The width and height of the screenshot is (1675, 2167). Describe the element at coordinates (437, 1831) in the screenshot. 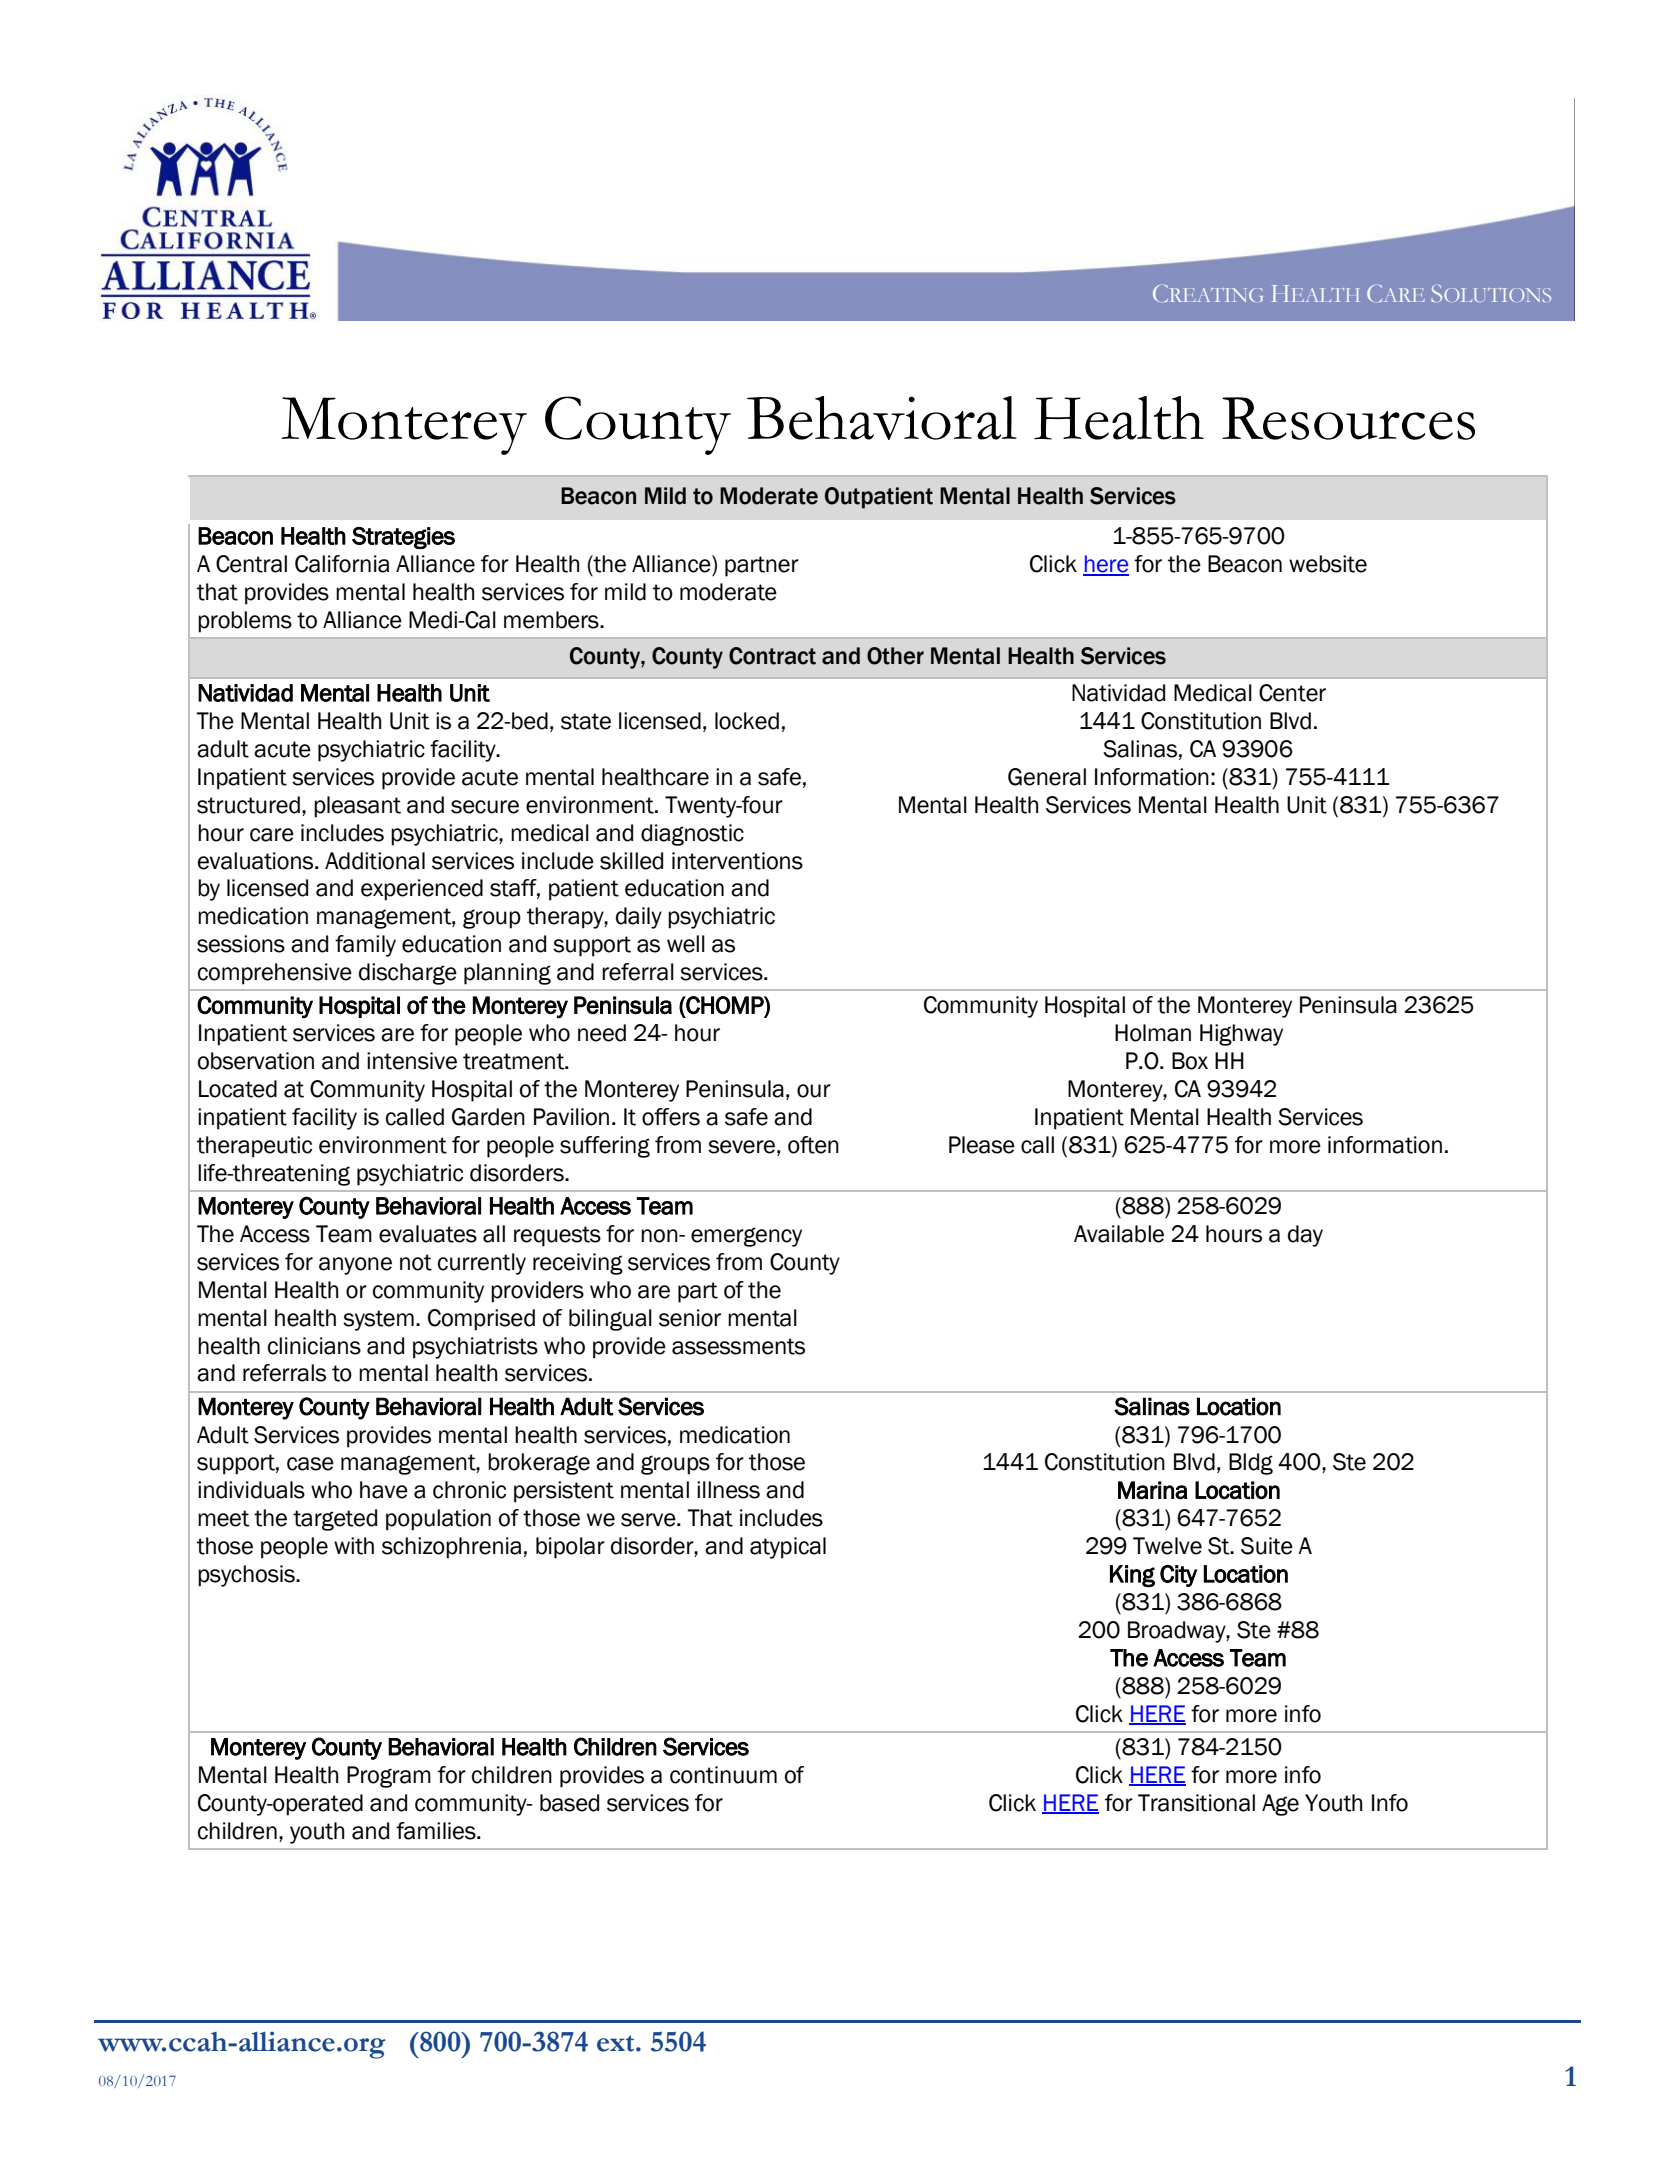

I see `families` at that location.
